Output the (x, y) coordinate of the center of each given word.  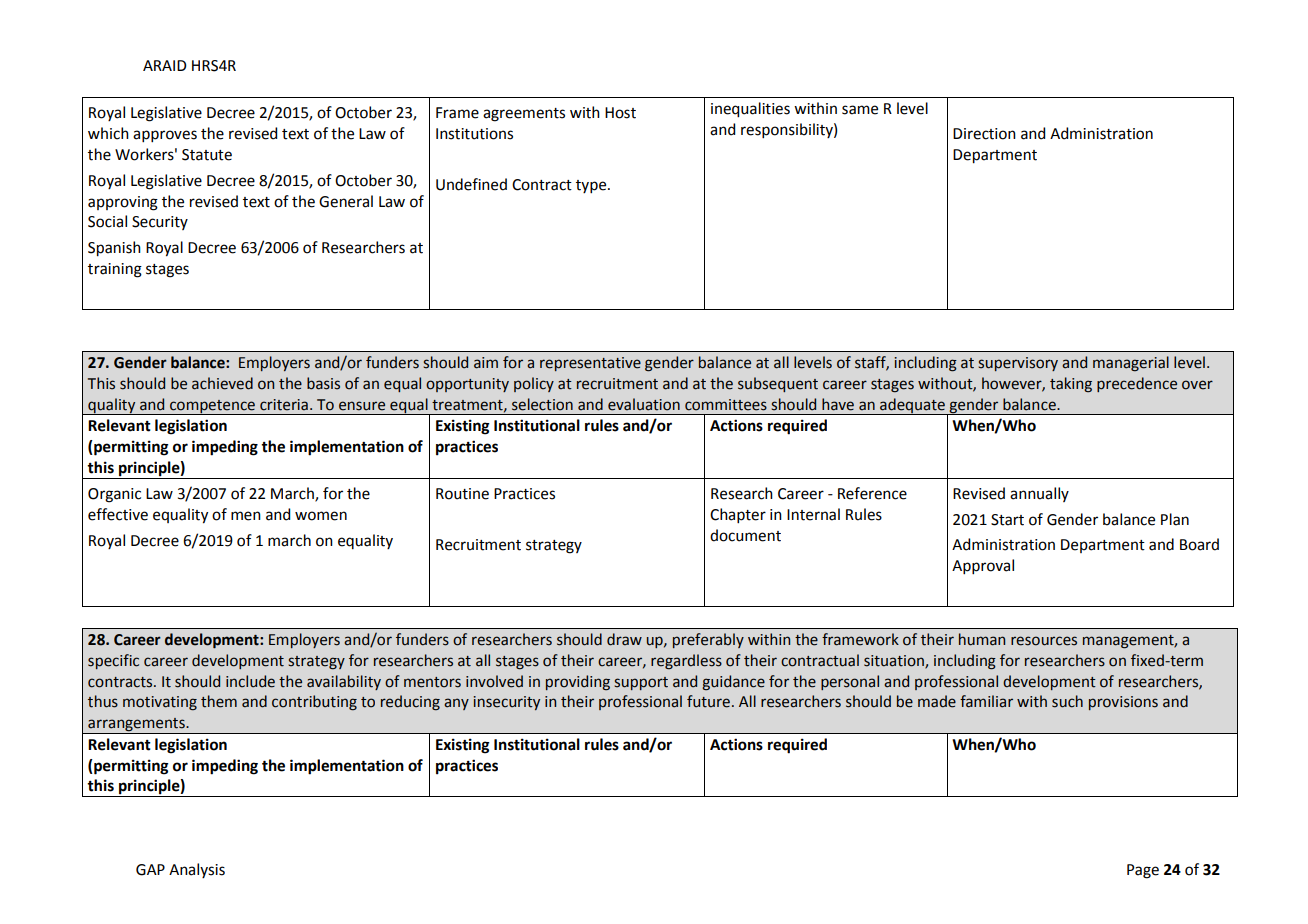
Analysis (197, 870)
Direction (984, 134)
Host (620, 113)
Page (1143, 871)
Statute (207, 155)
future (708, 701)
